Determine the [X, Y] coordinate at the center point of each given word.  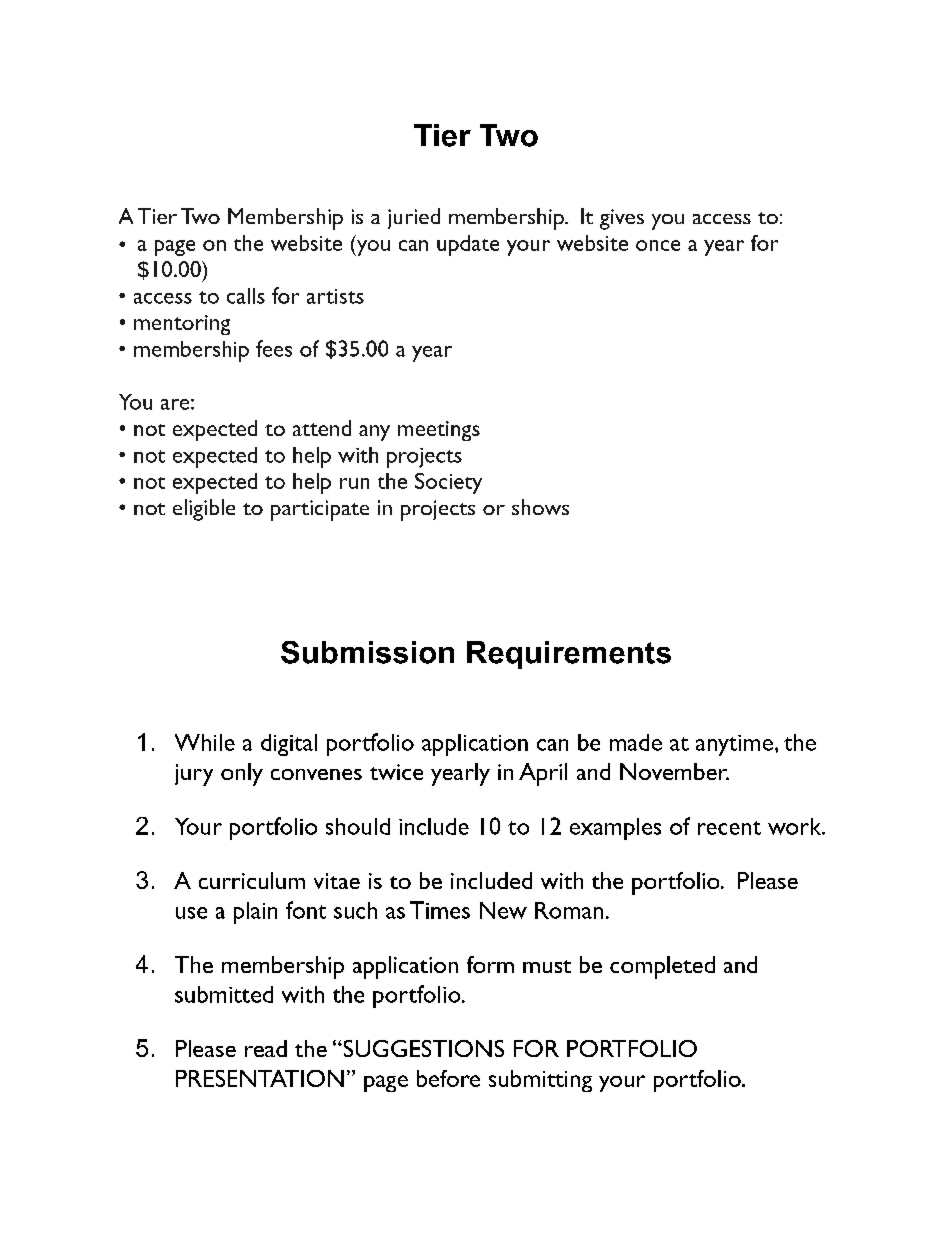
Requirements [569, 655]
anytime [734, 745]
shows [540, 507]
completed [662, 967]
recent [729, 828]
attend [322, 428]
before [448, 1078]
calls [246, 296]
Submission [367, 652]
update [468, 245]
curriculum [252, 880]
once [658, 245]
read [266, 1048]
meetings [439, 431]
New [503, 910]
